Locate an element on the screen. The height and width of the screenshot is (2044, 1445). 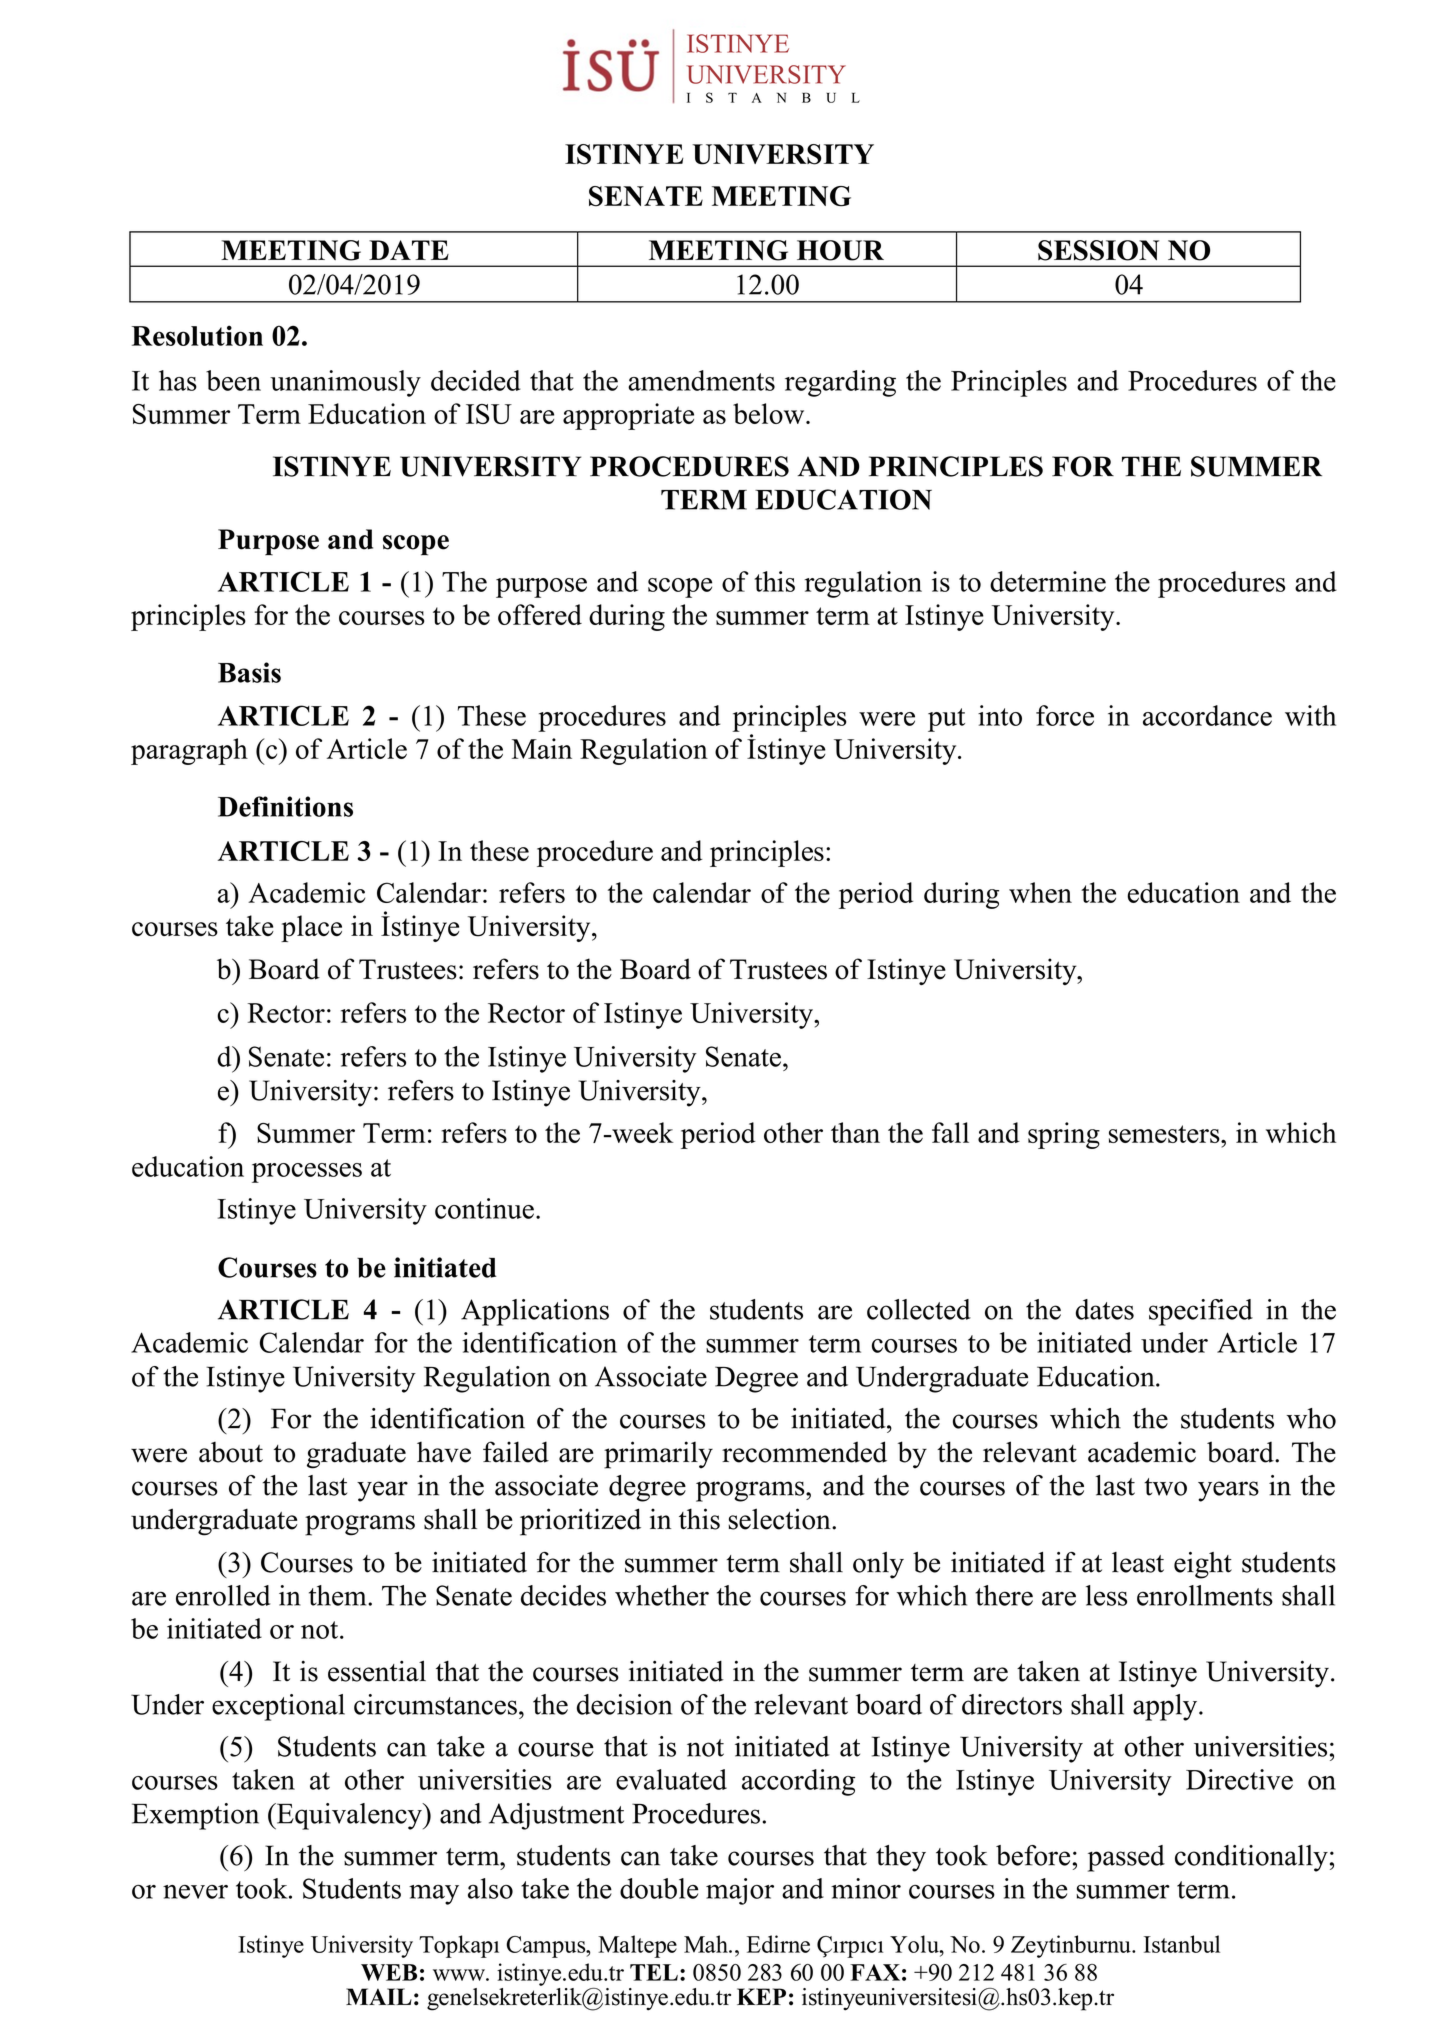
unanimously is located at coordinates (345, 383).
